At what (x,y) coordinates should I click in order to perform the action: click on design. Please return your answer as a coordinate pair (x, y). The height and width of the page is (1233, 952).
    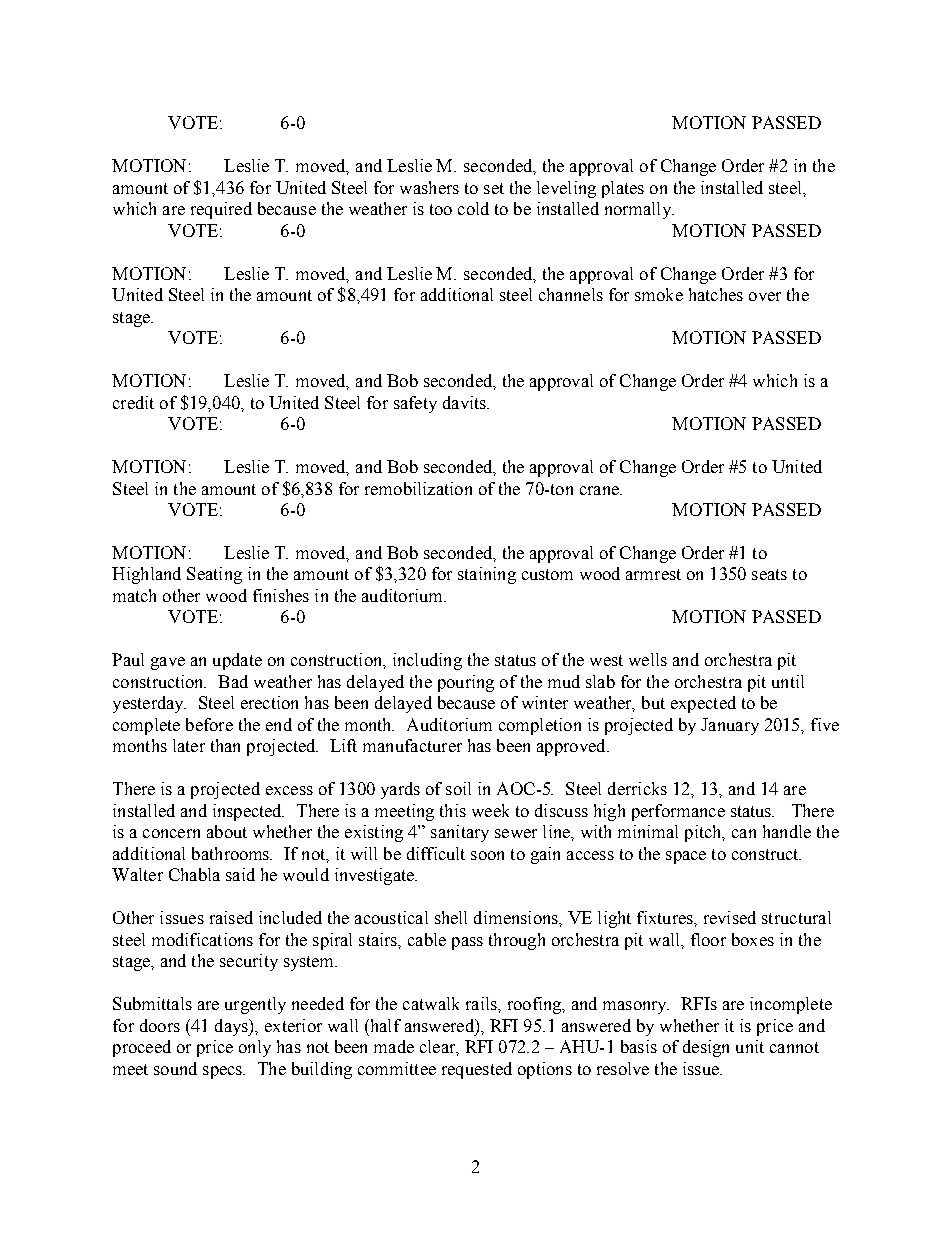
    Looking at the image, I should click on (706, 1048).
